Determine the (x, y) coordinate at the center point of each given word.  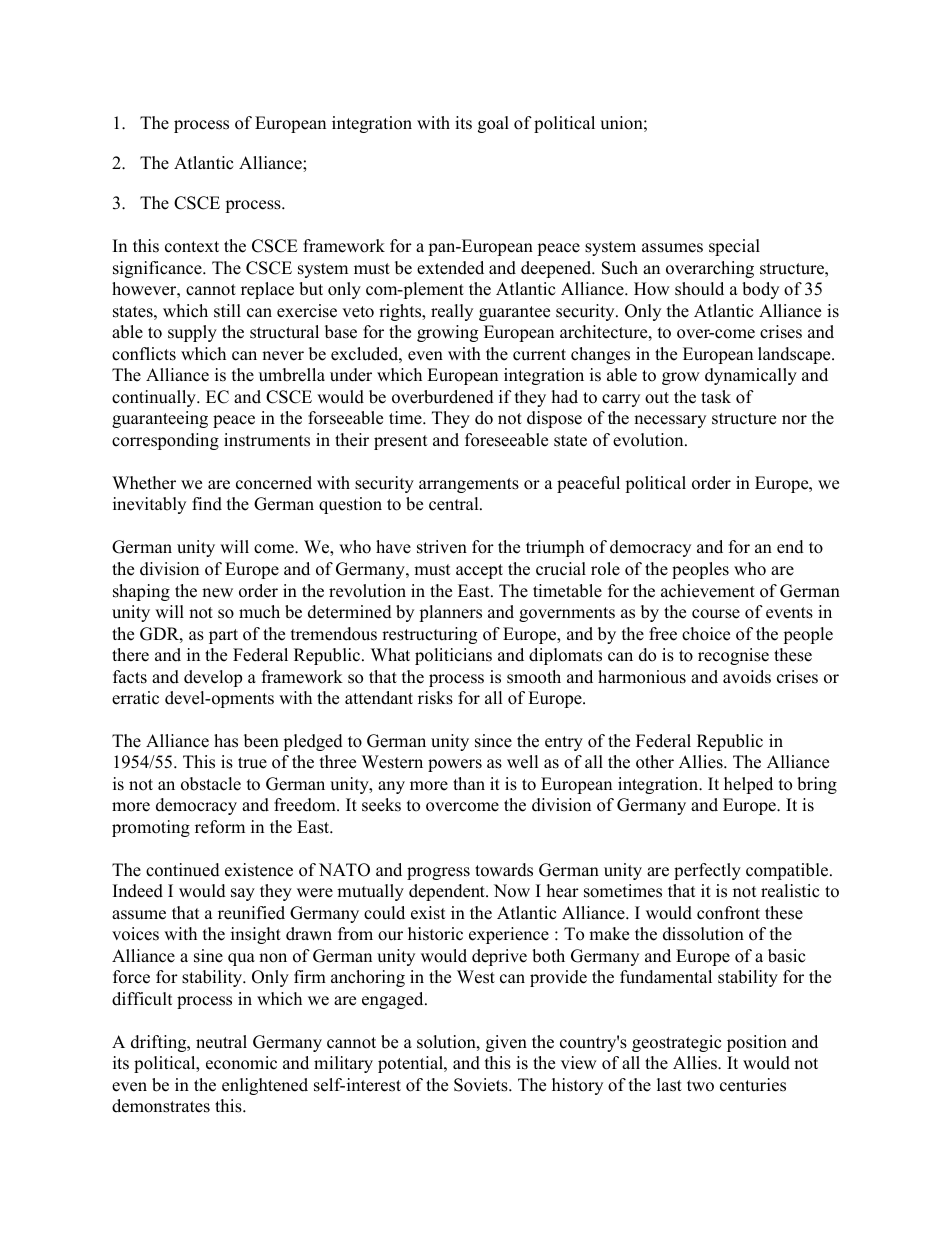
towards (504, 870)
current (539, 355)
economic (241, 1063)
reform (220, 827)
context (192, 247)
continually (155, 398)
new (217, 593)
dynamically (751, 376)
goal (493, 124)
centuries (753, 1085)
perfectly (707, 871)
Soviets (482, 1085)
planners (450, 613)
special (734, 247)
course (716, 614)
